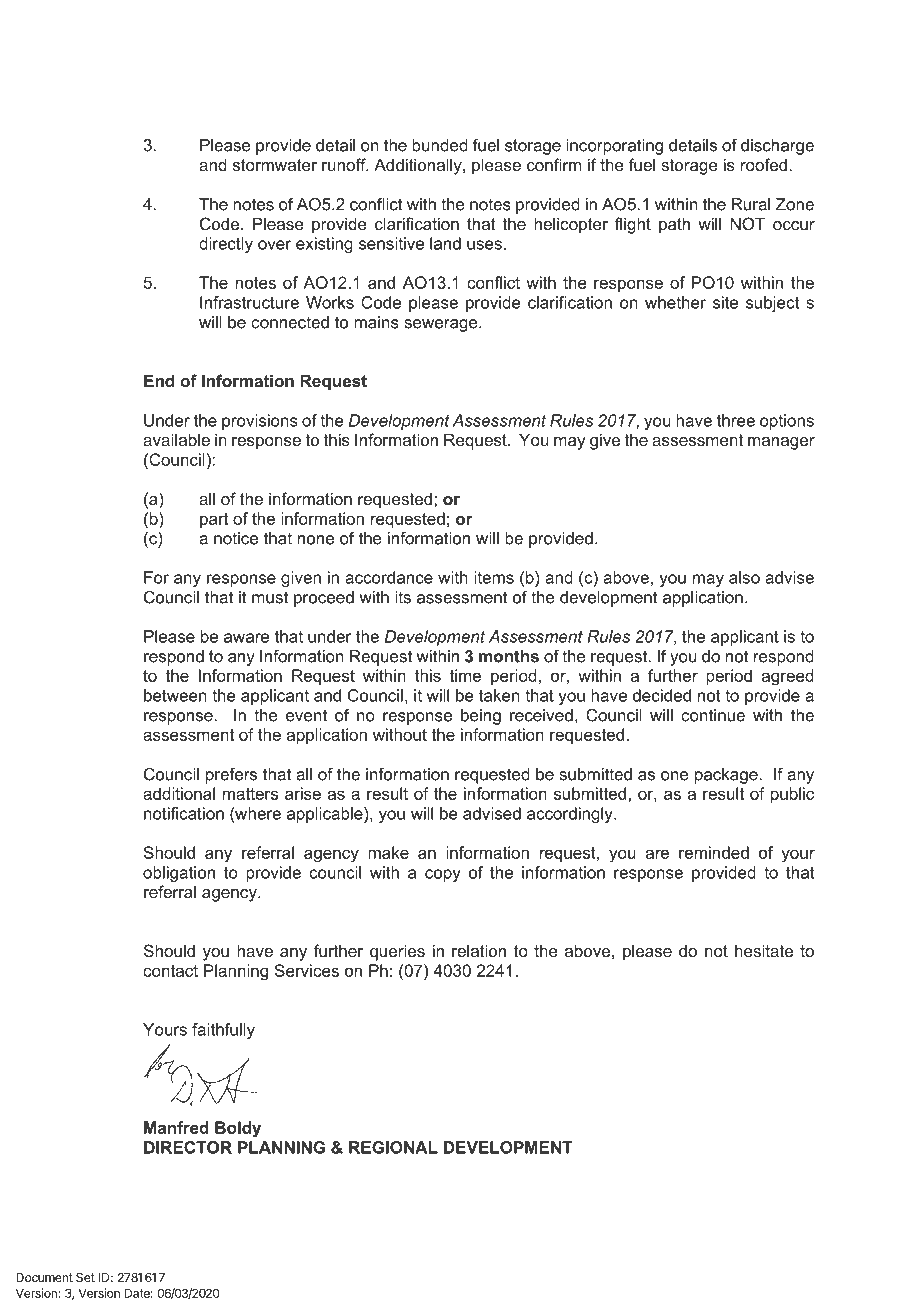  I want to click on Set, so click(85, 1277).
